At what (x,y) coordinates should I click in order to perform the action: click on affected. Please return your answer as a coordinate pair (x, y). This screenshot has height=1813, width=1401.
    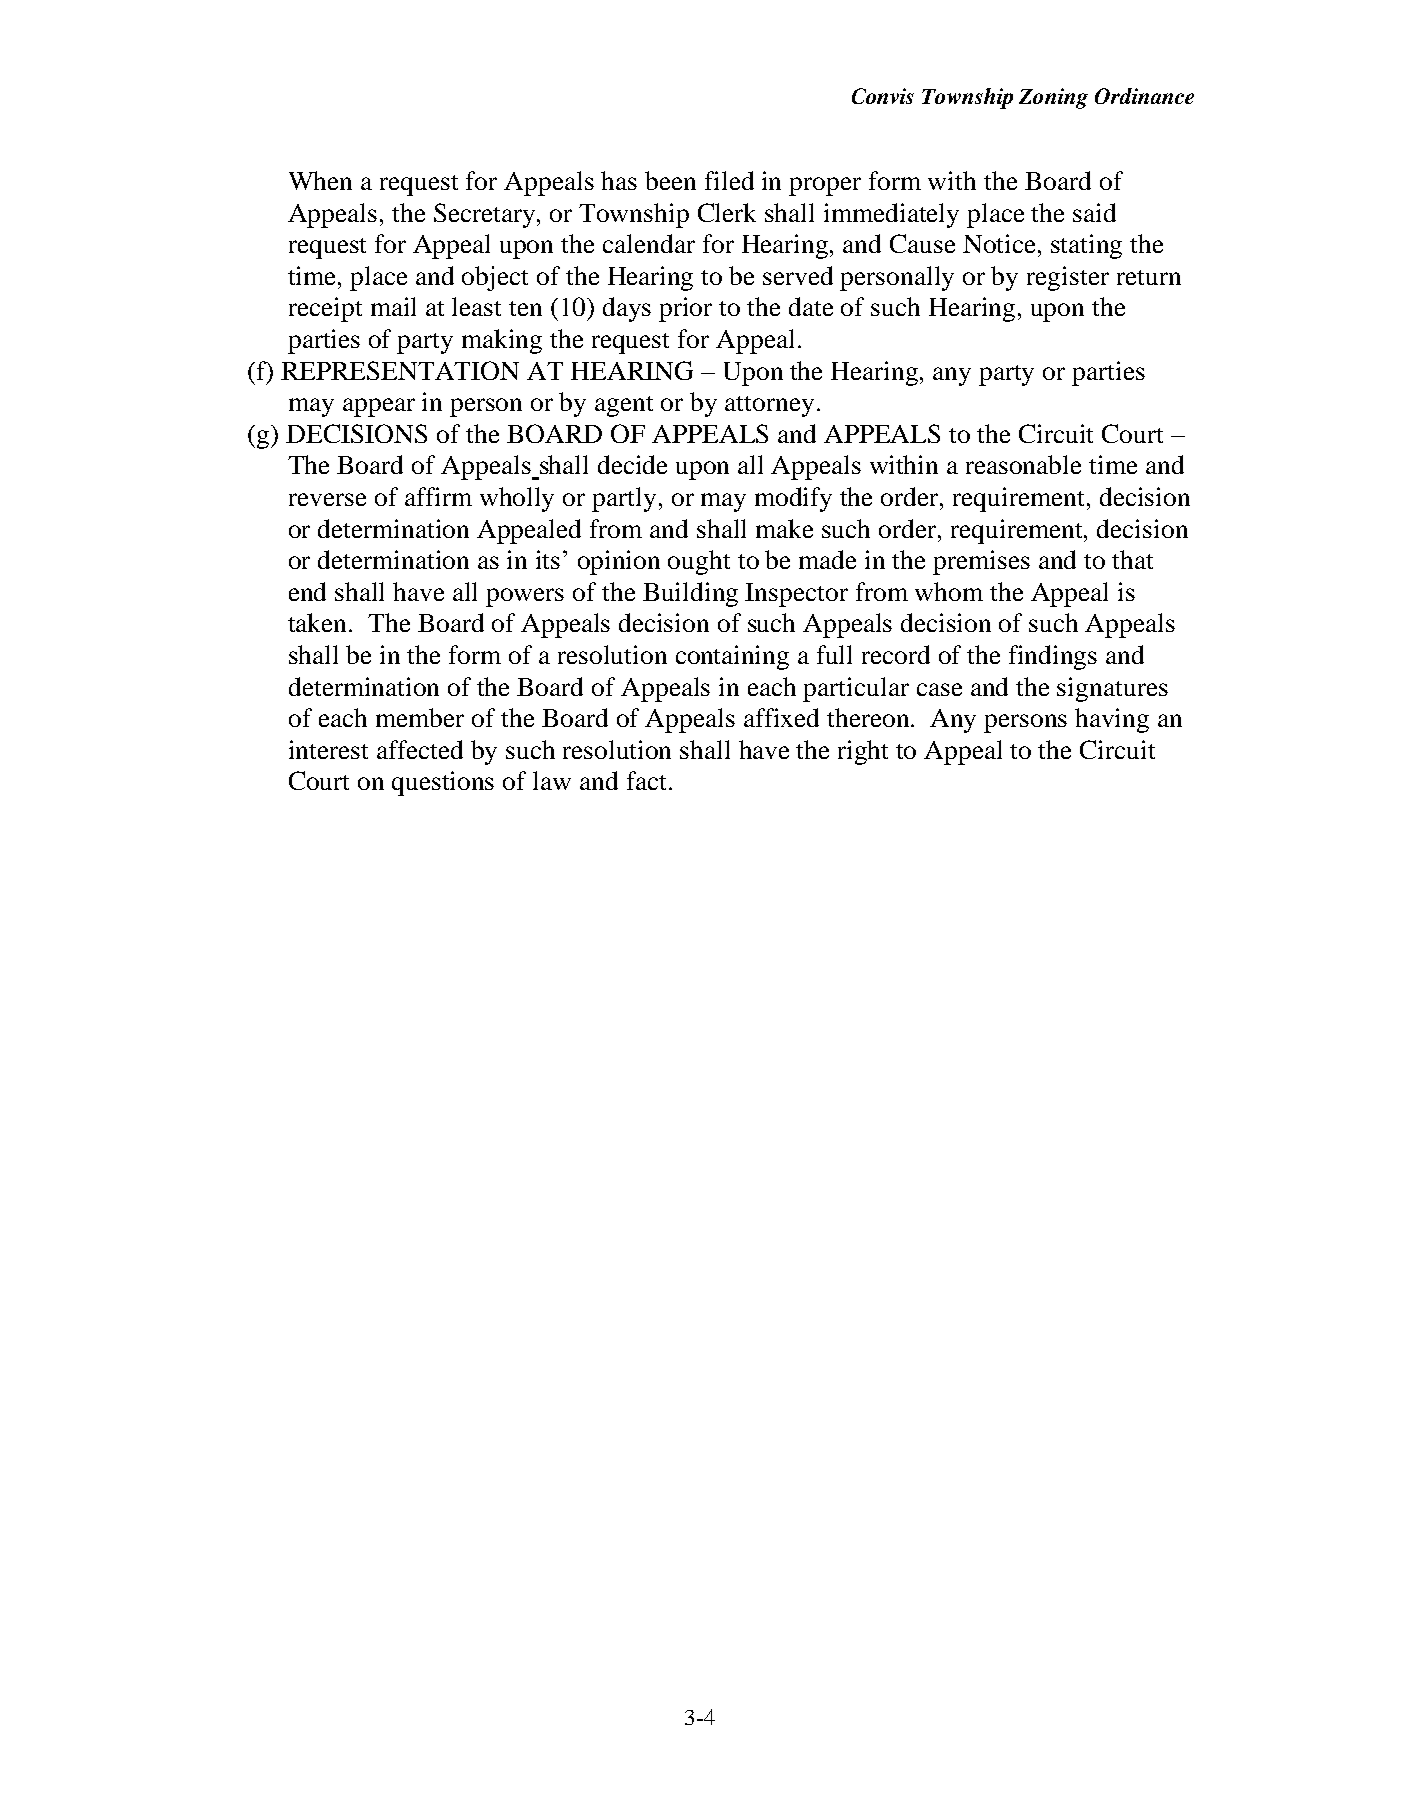
    Looking at the image, I should click on (420, 749).
